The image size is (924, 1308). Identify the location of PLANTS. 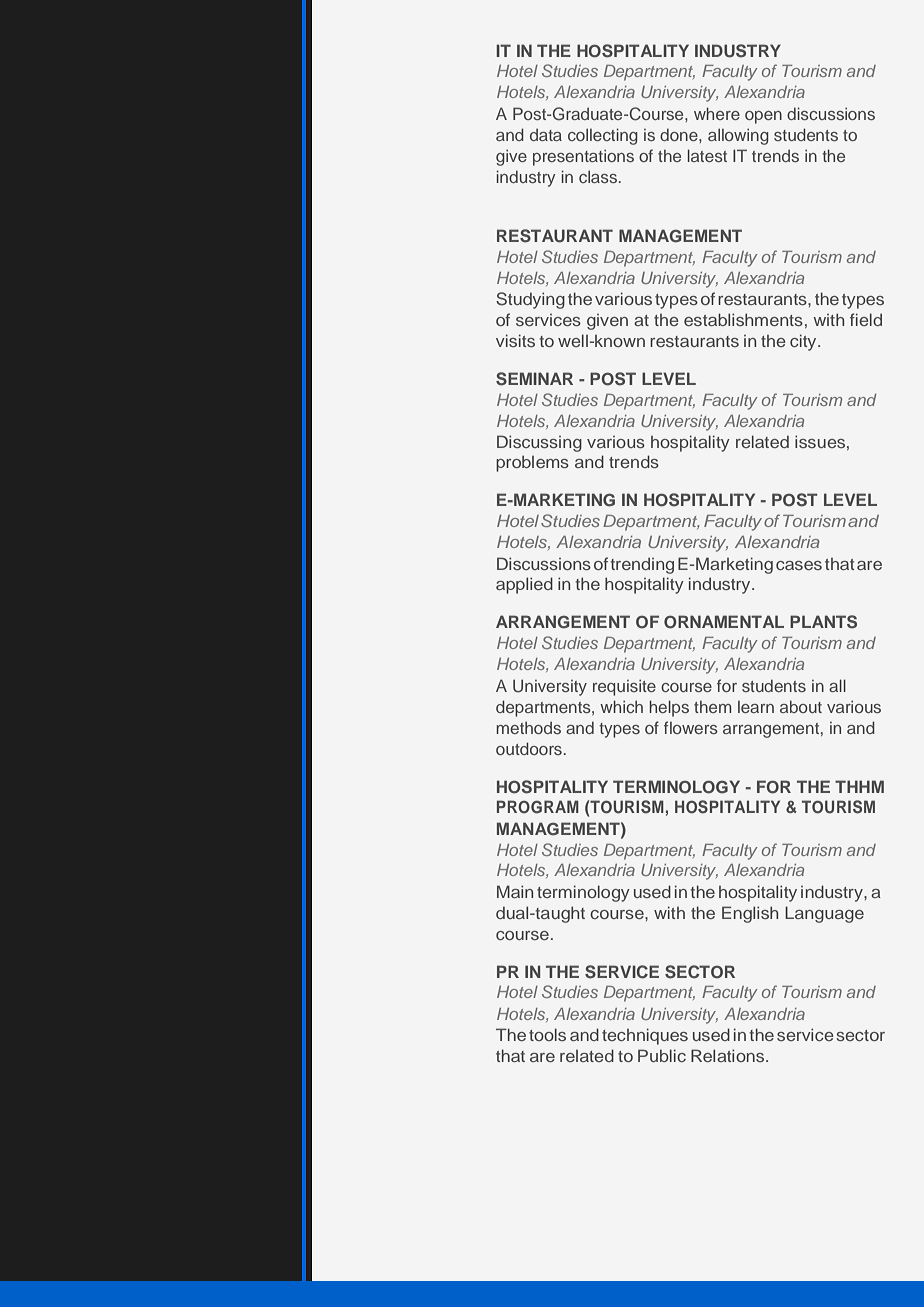
(823, 622).
